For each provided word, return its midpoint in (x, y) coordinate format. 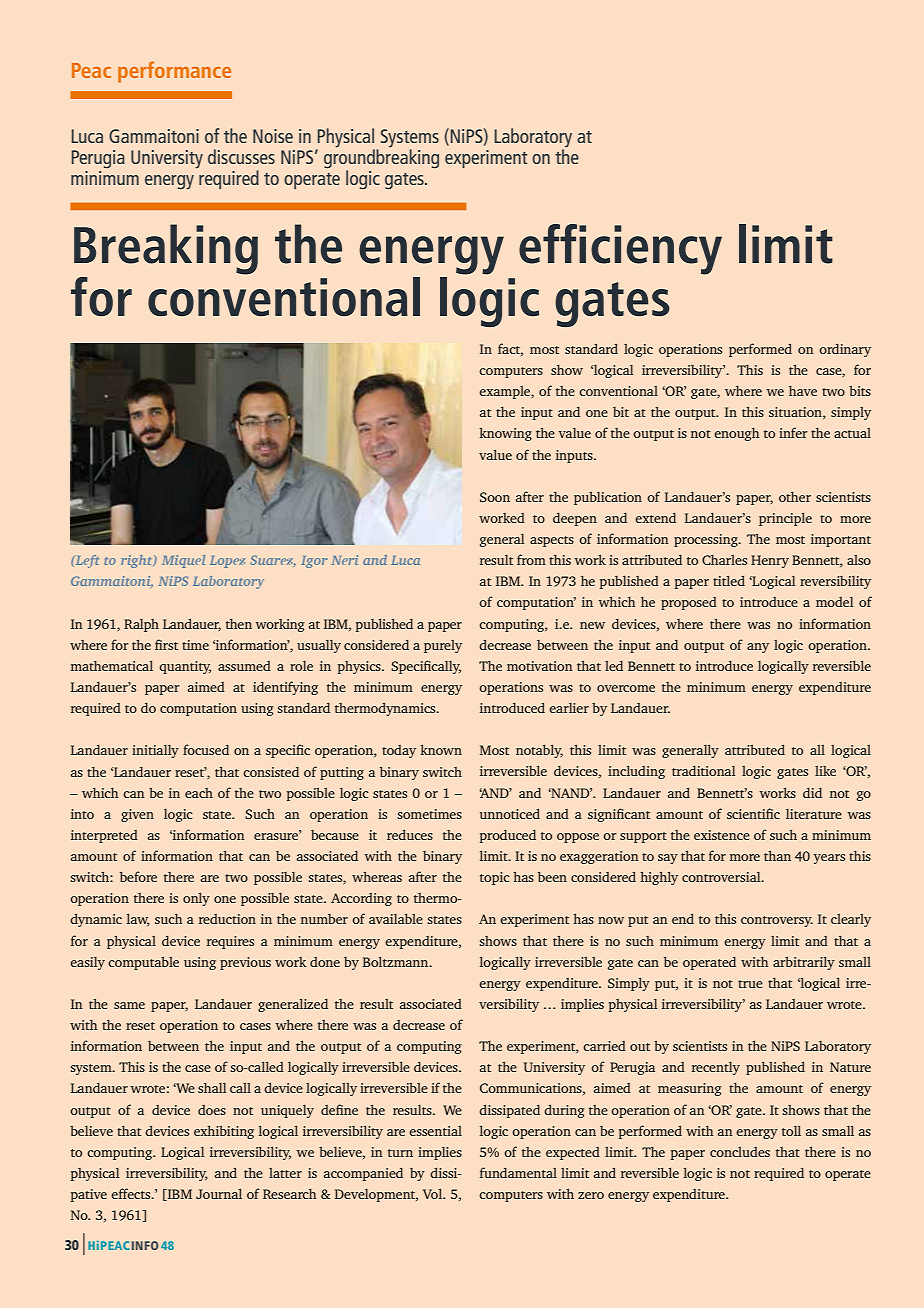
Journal (219, 1193)
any (758, 648)
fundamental (518, 1172)
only (196, 899)
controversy (777, 921)
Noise (273, 136)
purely (443, 646)
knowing (505, 434)
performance (174, 72)
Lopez (227, 562)
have (803, 390)
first (166, 644)
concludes (740, 1152)
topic (495, 878)
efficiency (620, 249)
